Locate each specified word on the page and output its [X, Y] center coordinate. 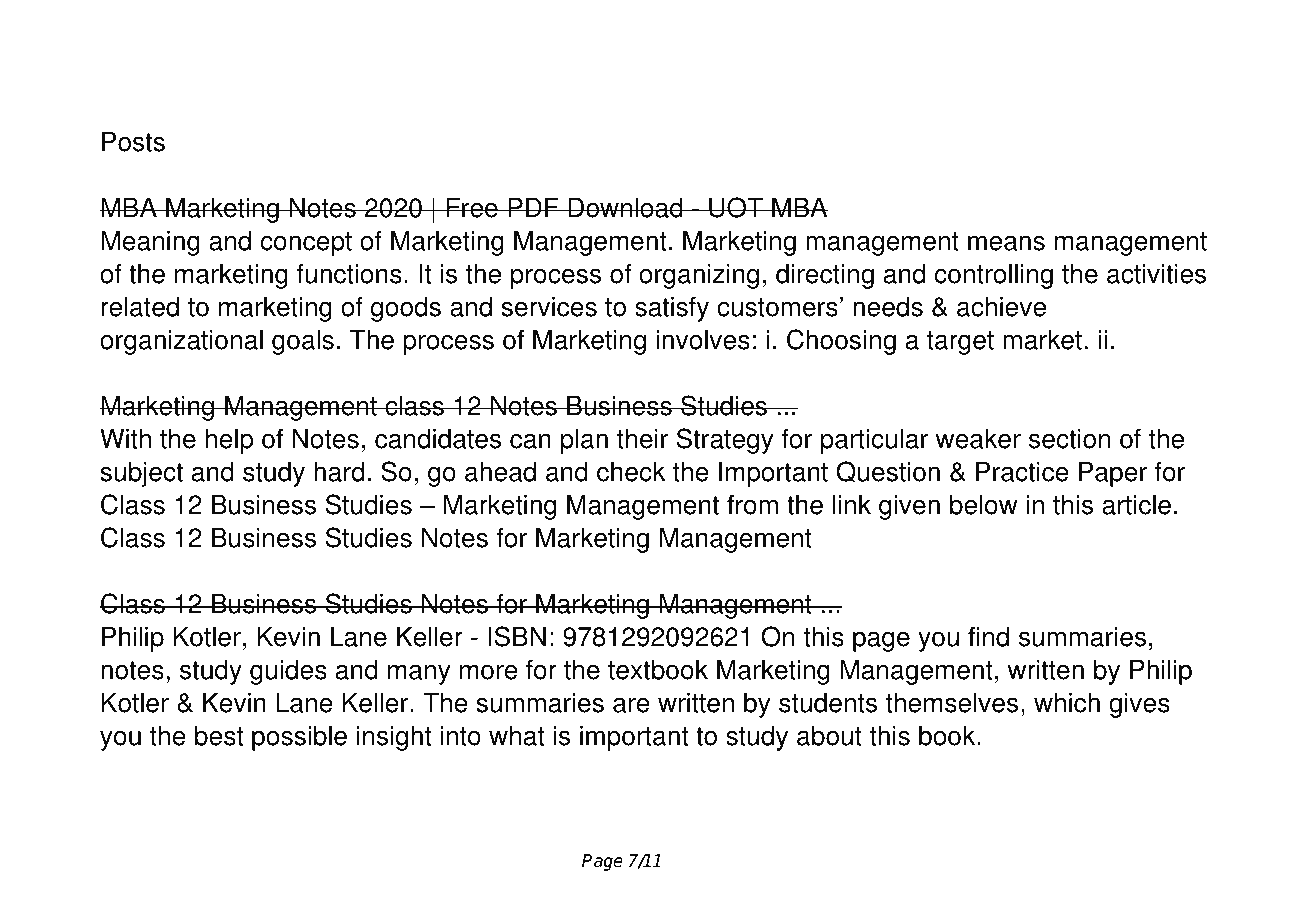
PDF [533, 207]
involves [703, 339]
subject [141, 474]
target [960, 343]
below [984, 504]
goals [303, 342]
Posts [133, 141]
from [752, 504]
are [631, 705]
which [1067, 702]
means [1006, 243]
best [219, 735]
